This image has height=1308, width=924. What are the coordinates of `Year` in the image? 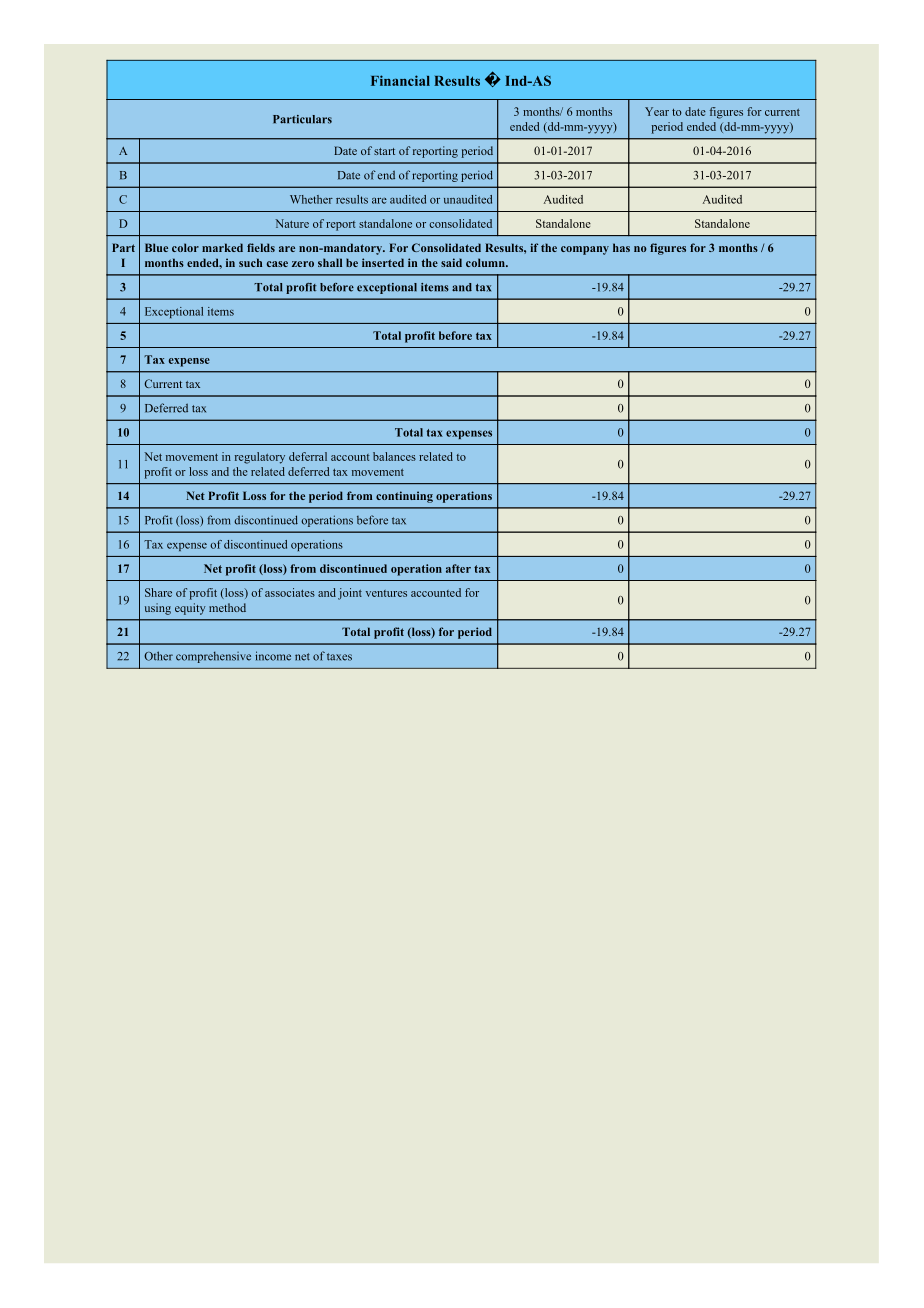 It's located at (657, 111).
